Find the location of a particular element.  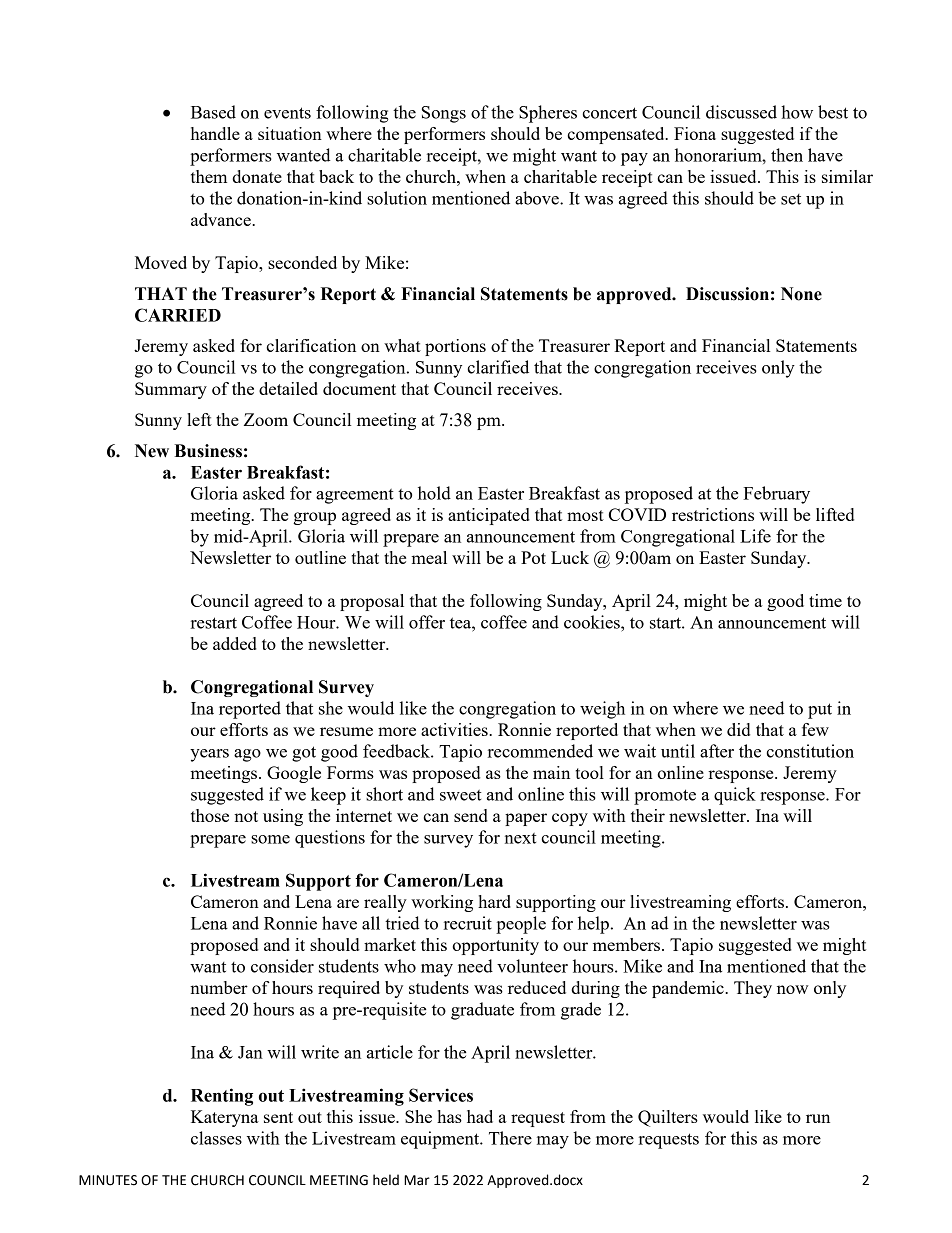

then is located at coordinates (787, 155).
